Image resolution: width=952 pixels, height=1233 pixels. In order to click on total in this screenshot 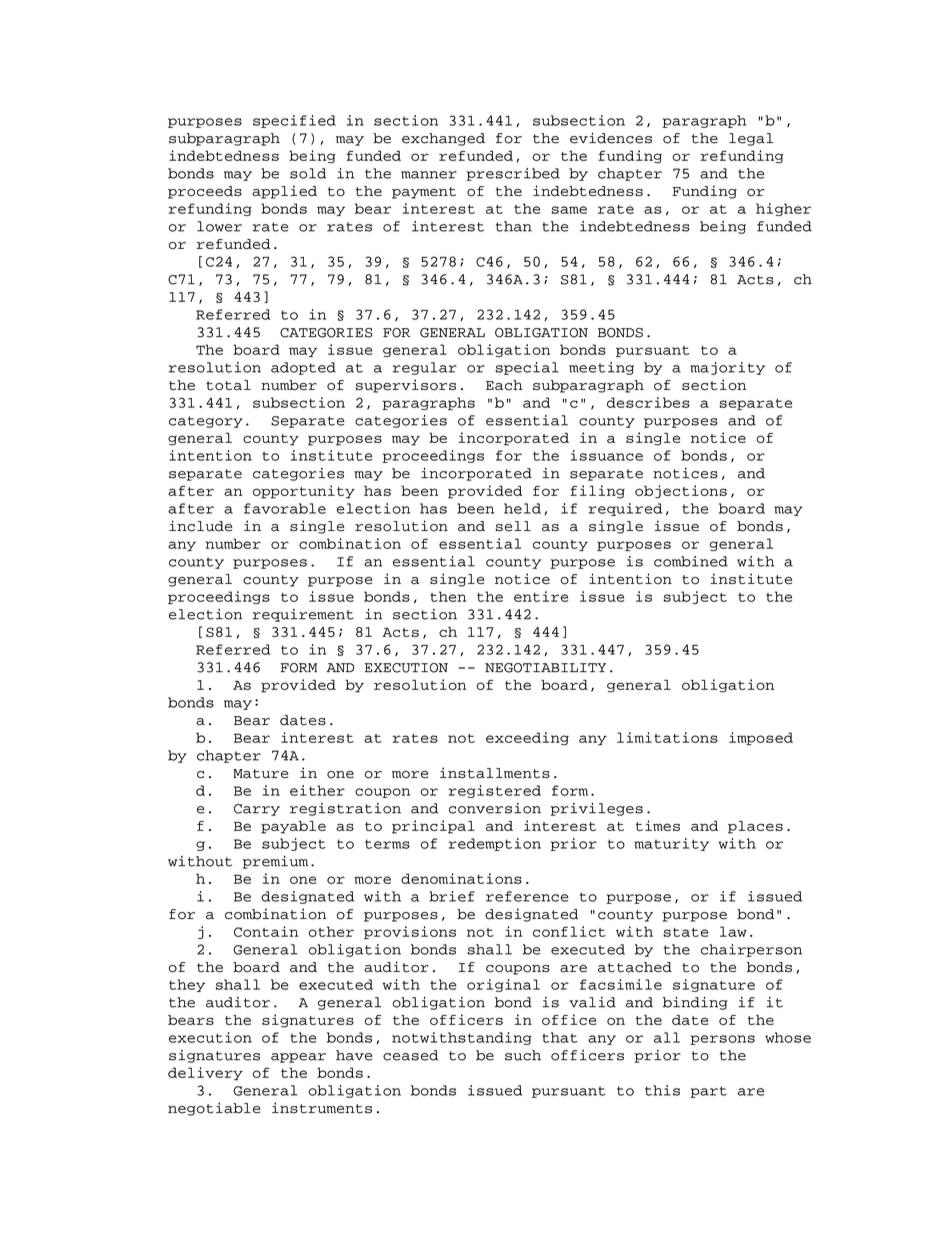, I will do `click(228, 385)`.
